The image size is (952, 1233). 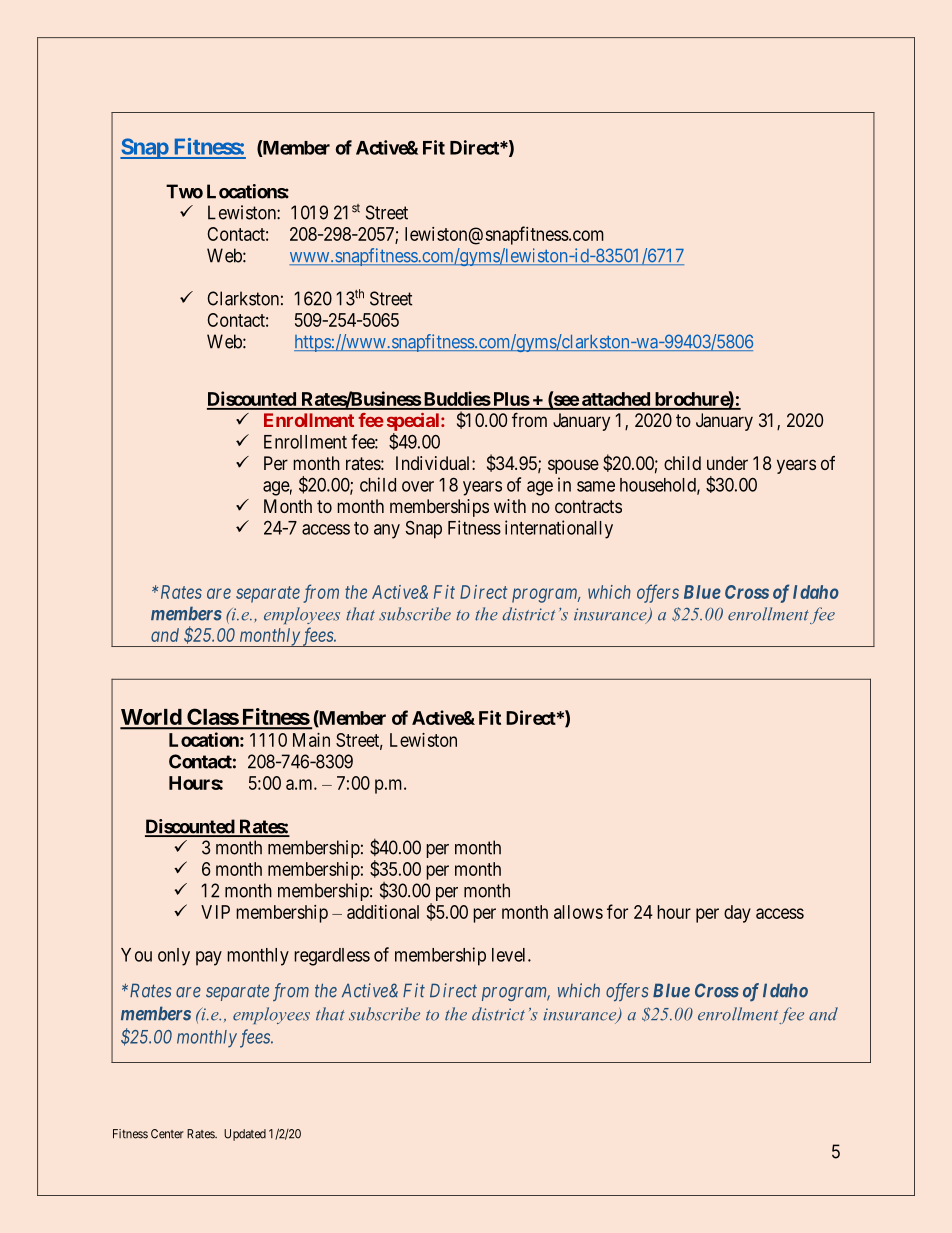 What do you see at coordinates (209, 958) in the page?
I see `pay` at bounding box center [209, 958].
